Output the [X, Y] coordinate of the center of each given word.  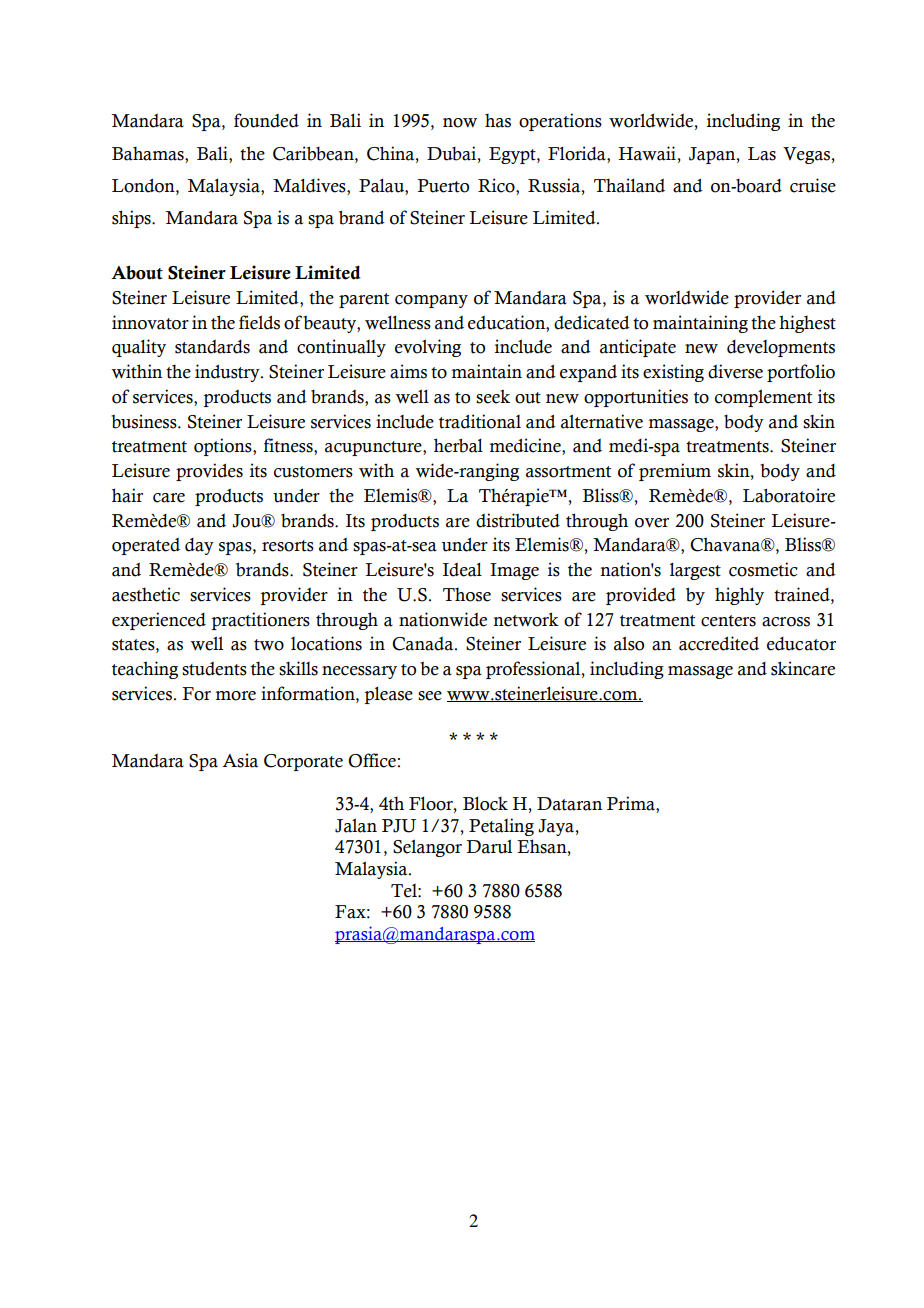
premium [675, 472]
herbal [458, 445]
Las [762, 154]
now [460, 123]
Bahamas [149, 154]
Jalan [356, 825]
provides [209, 472]
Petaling [501, 827]
